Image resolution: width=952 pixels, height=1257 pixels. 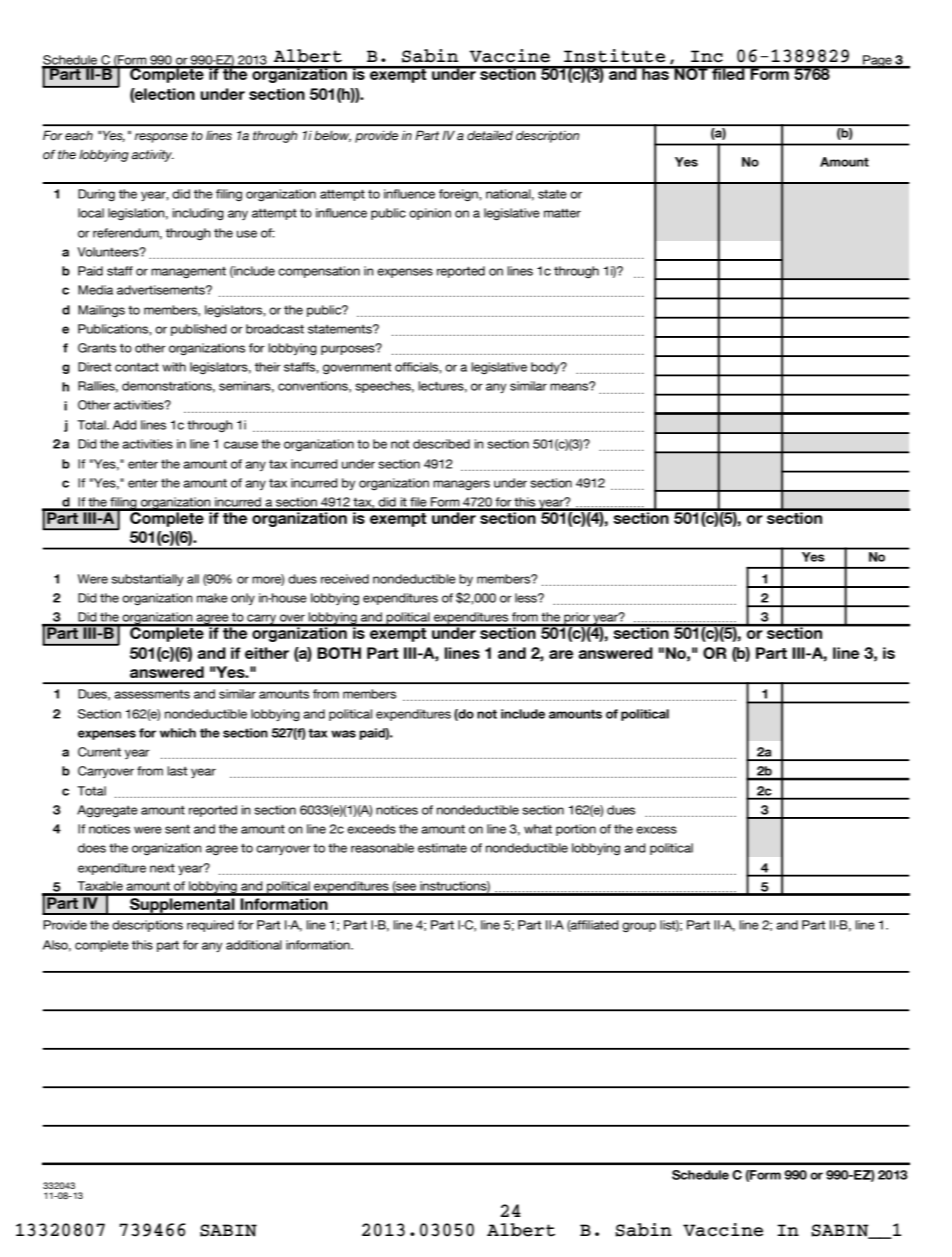 What do you see at coordinates (161, 138) in the document?
I see `response` at bounding box center [161, 138].
